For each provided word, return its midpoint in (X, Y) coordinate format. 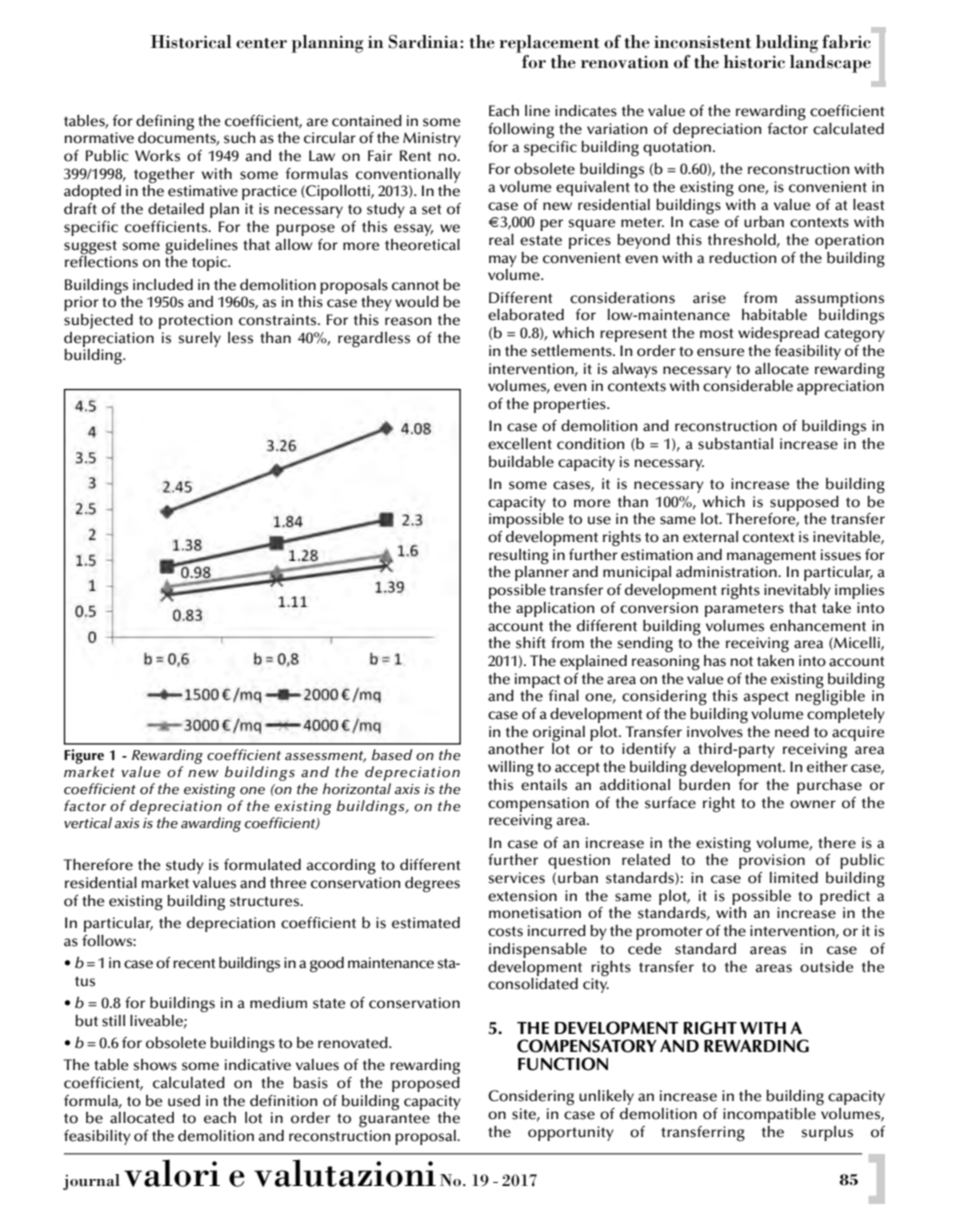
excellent (520, 444)
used (184, 1101)
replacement (549, 44)
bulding (787, 44)
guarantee (394, 1120)
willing (511, 769)
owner (813, 804)
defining (165, 123)
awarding (211, 824)
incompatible (769, 1115)
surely (200, 339)
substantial (735, 444)
